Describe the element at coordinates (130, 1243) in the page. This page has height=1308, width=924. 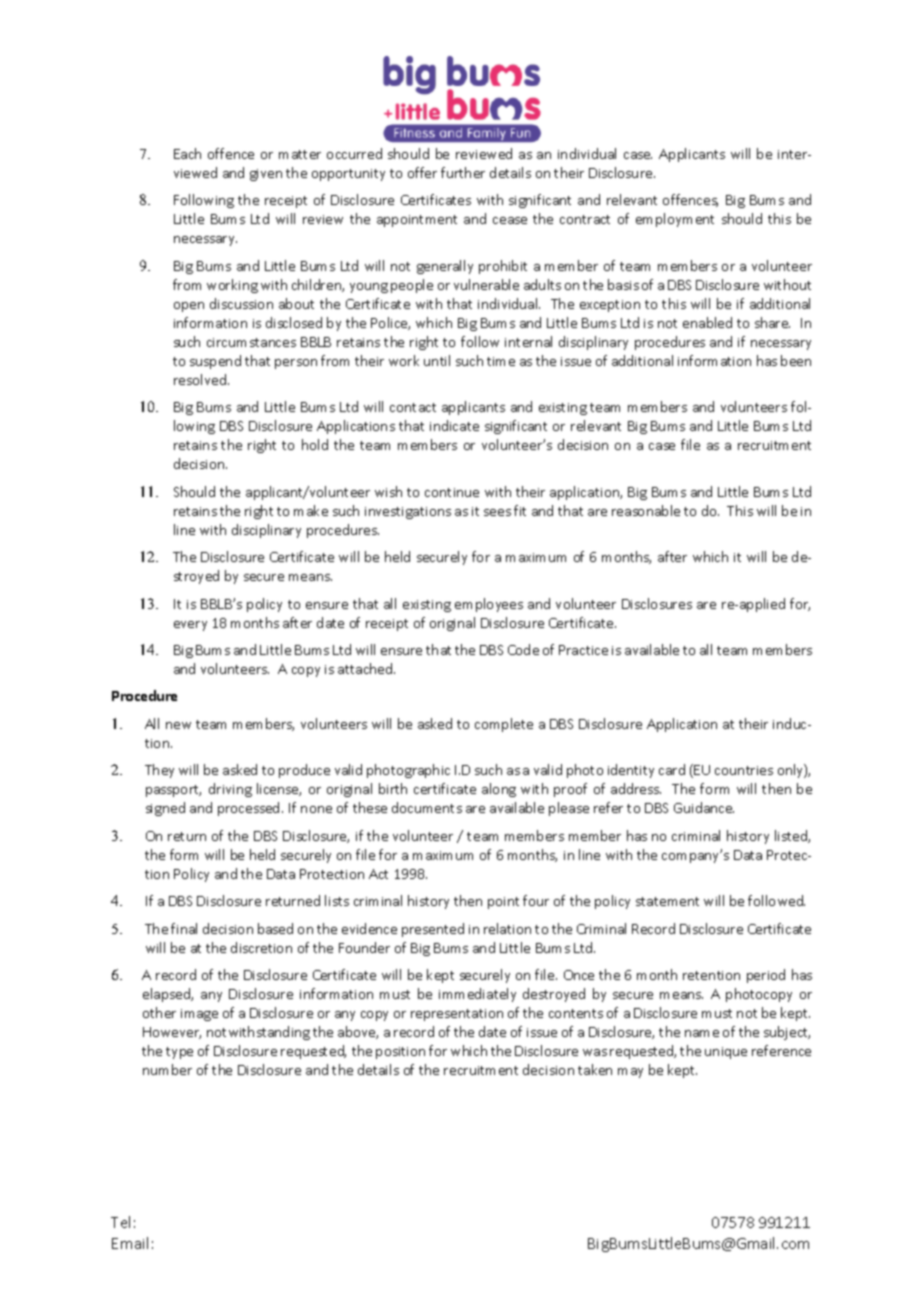
I see `Email` at that location.
